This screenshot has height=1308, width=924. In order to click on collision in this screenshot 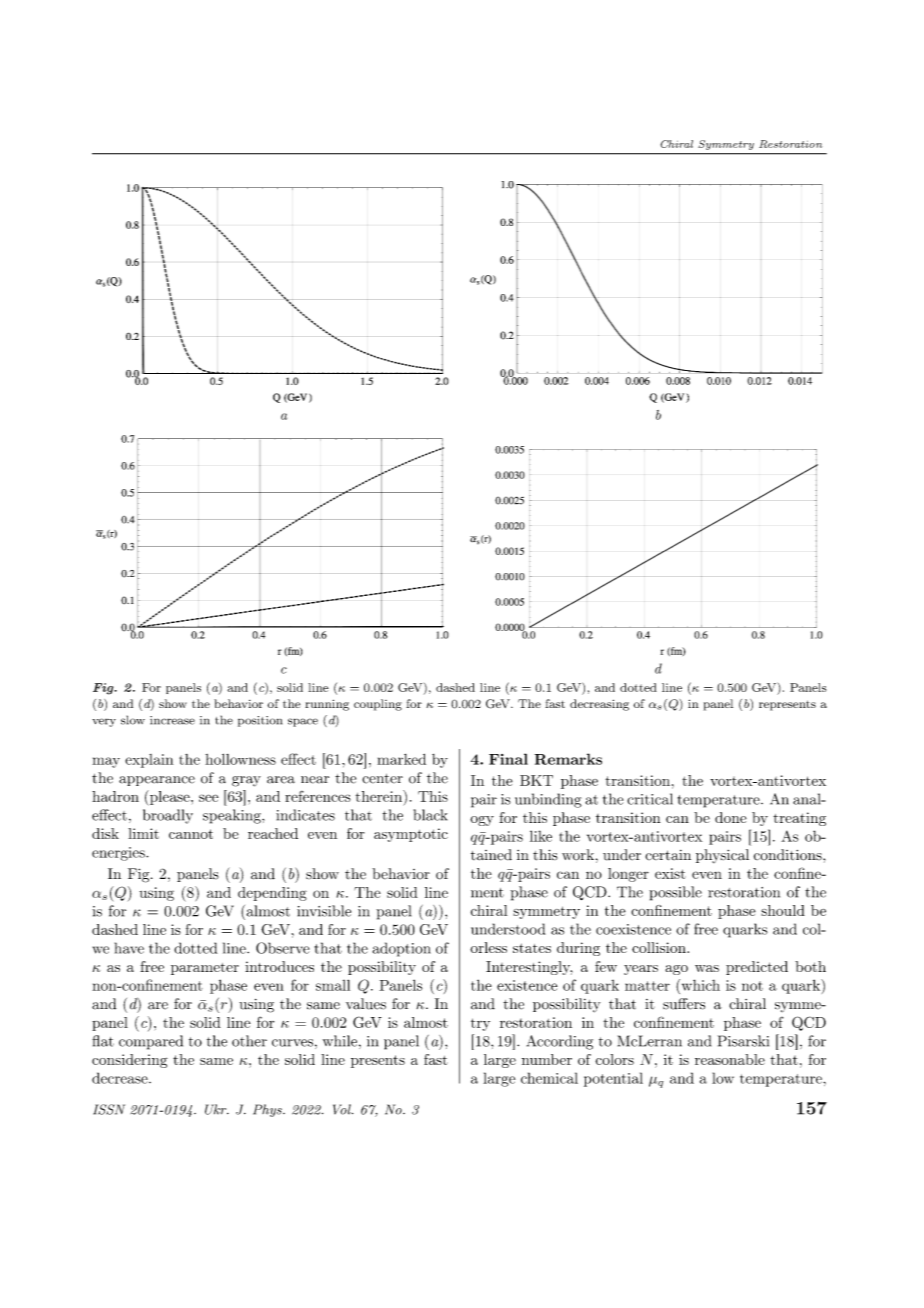, I will do `click(660, 947)`.
